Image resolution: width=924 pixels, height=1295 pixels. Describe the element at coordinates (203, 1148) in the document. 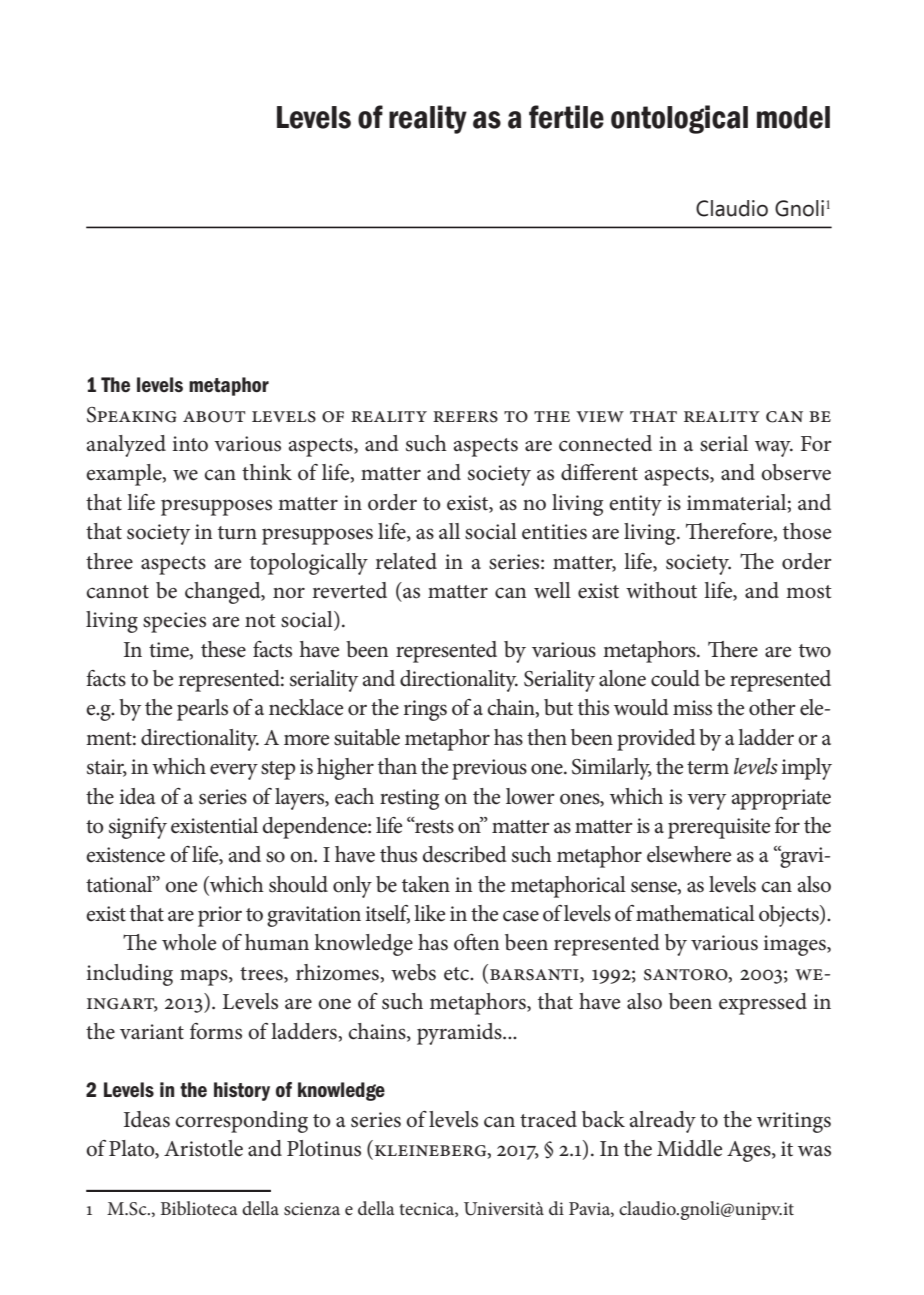

I see `Aristotle` at that location.
